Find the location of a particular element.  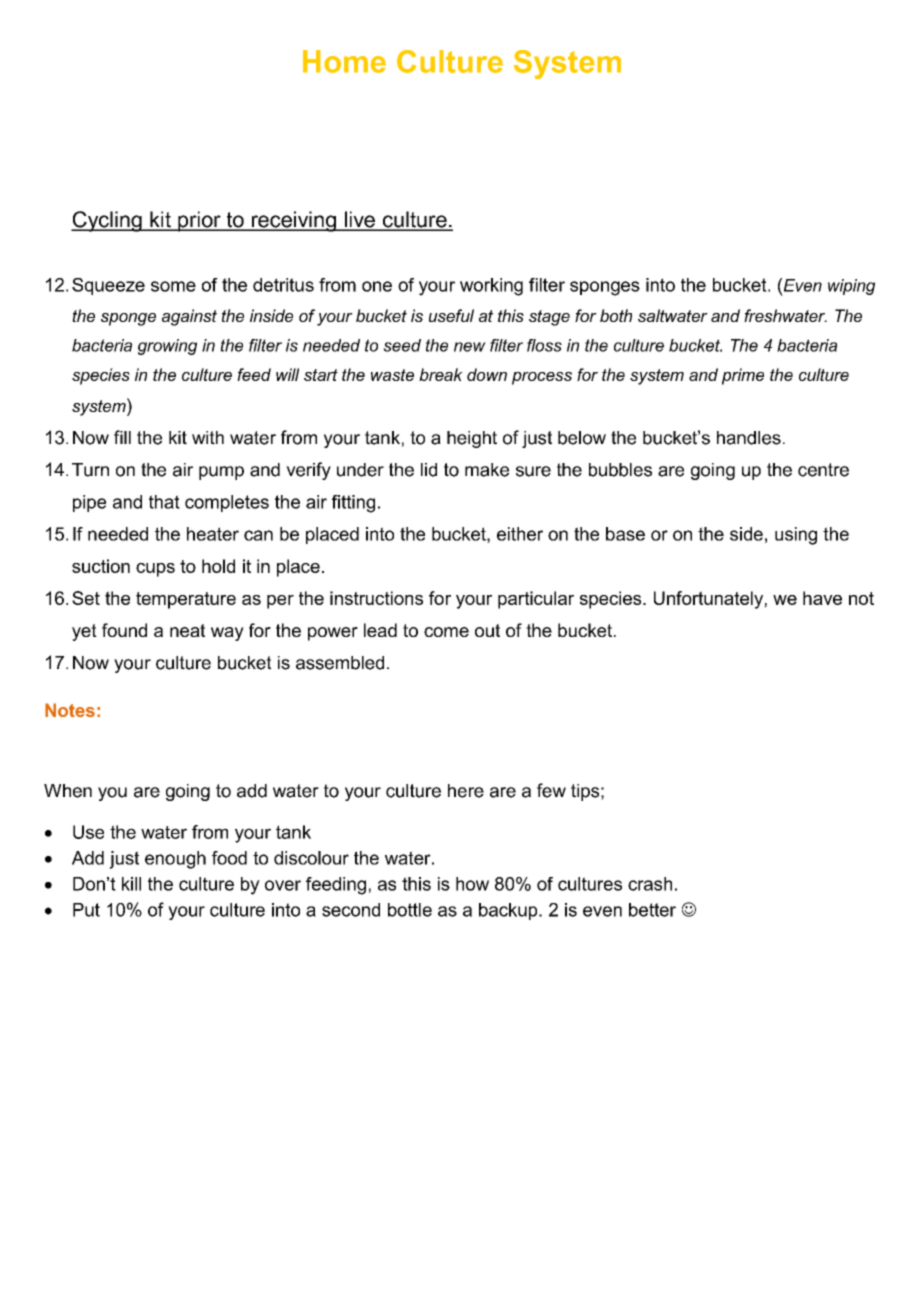

live is located at coordinates (359, 220).
